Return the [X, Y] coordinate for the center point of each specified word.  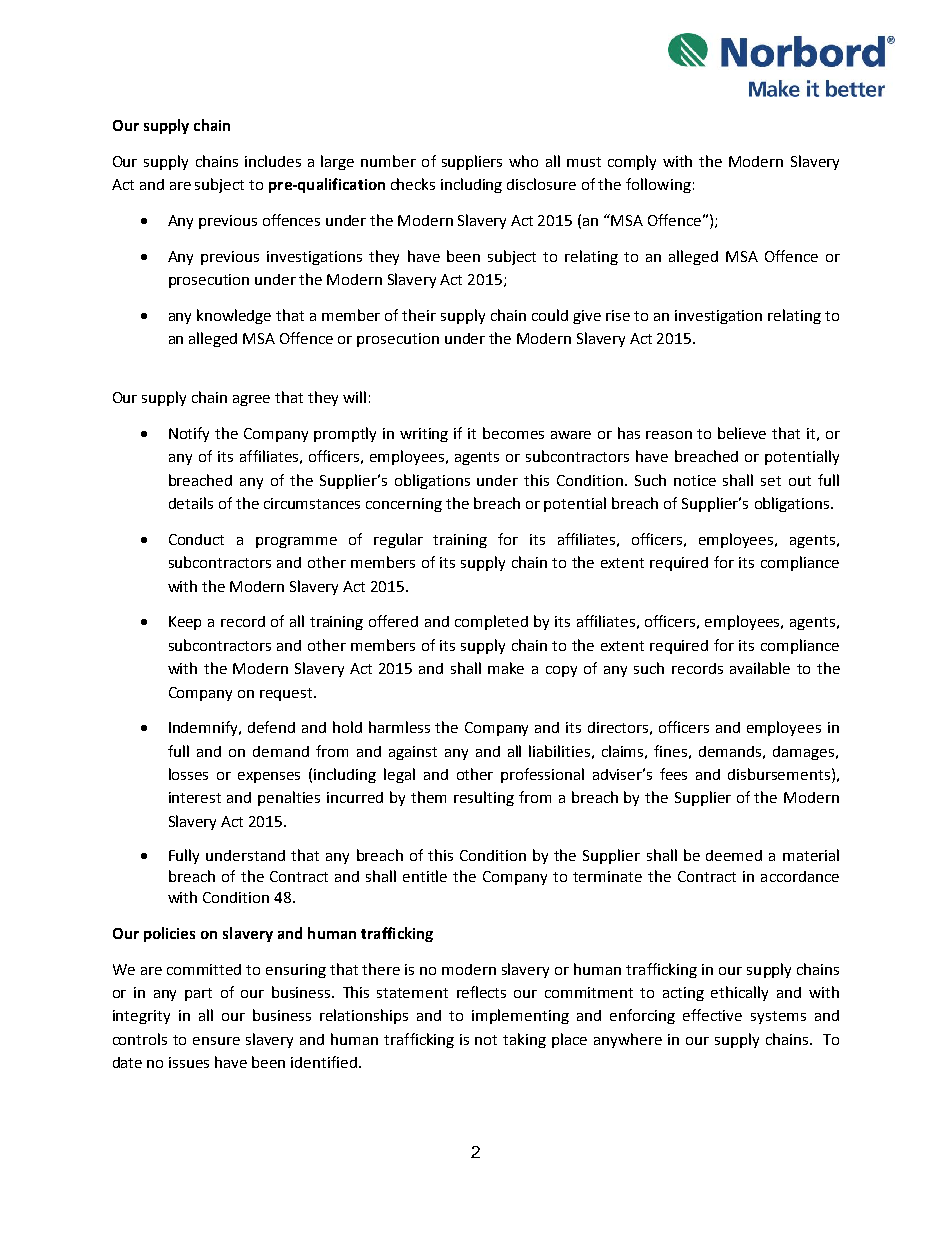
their [419, 315]
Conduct [196, 539]
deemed [734, 855]
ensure [216, 1041]
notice [695, 480]
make [506, 668]
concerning [404, 505]
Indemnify [205, 728]
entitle [425, 876]
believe [742, 433]
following [658, 185]
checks [413, 184]
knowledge [234, 316]
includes [273, 161]
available [760, 668]
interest [195, 797]
